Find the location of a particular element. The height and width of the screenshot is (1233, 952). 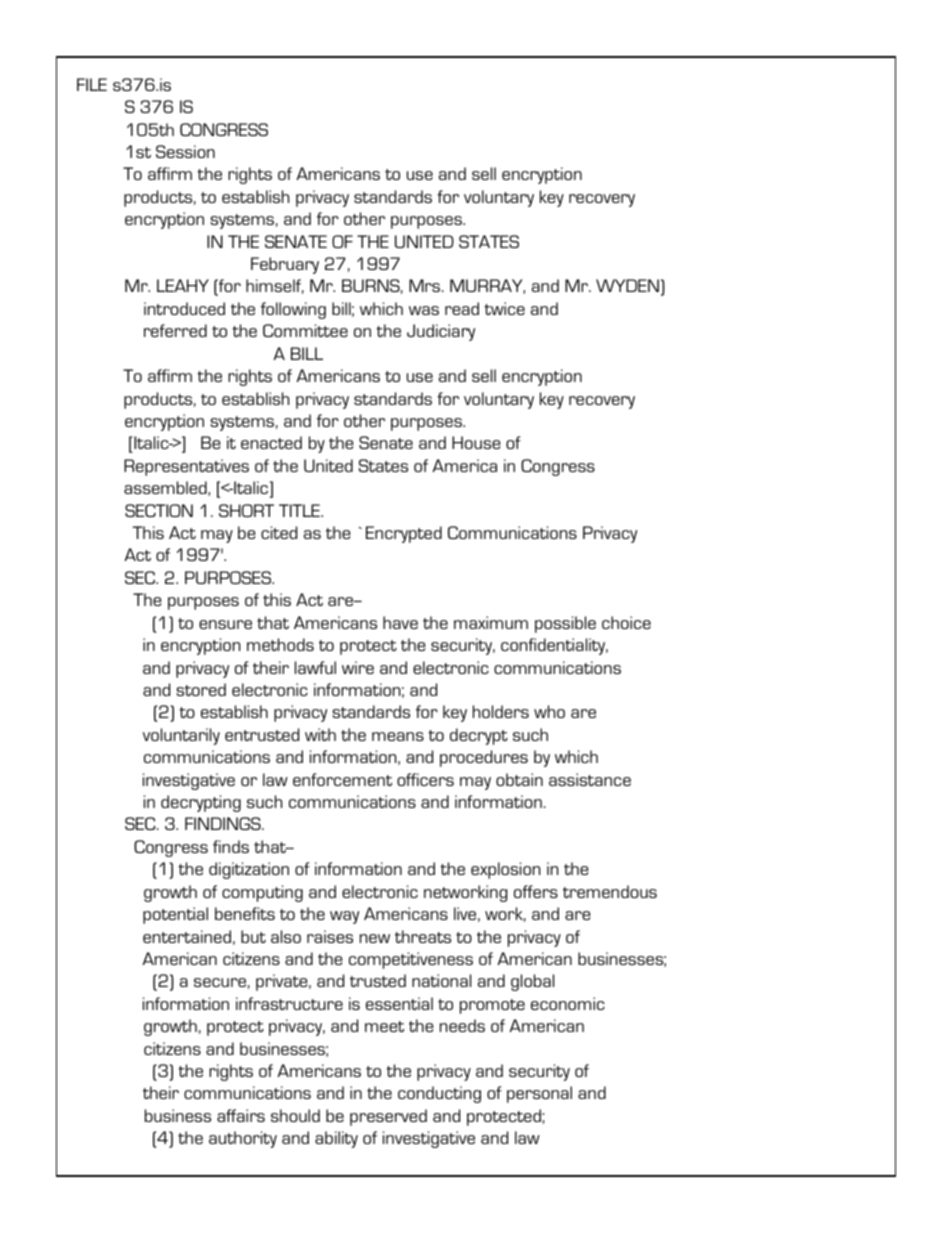

WYDEN is located at coordinates (627, 285).
